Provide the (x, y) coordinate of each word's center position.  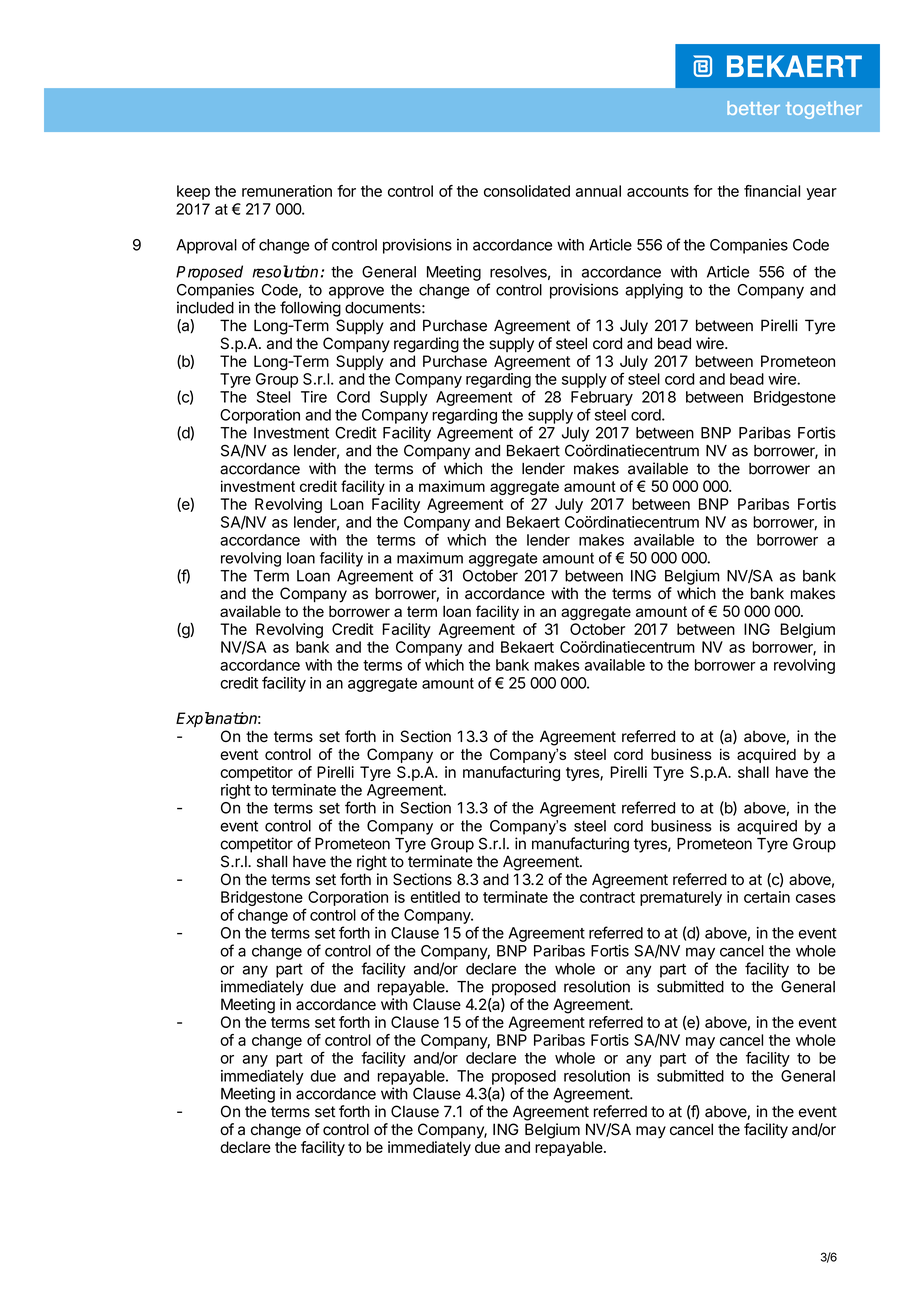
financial (772, 191)
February (602, 398)
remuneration (287, 191)
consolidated (527, 191)
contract (607, 897)
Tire (314, 397)
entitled (435, 897)
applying (654, 291)
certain (767, 897)
